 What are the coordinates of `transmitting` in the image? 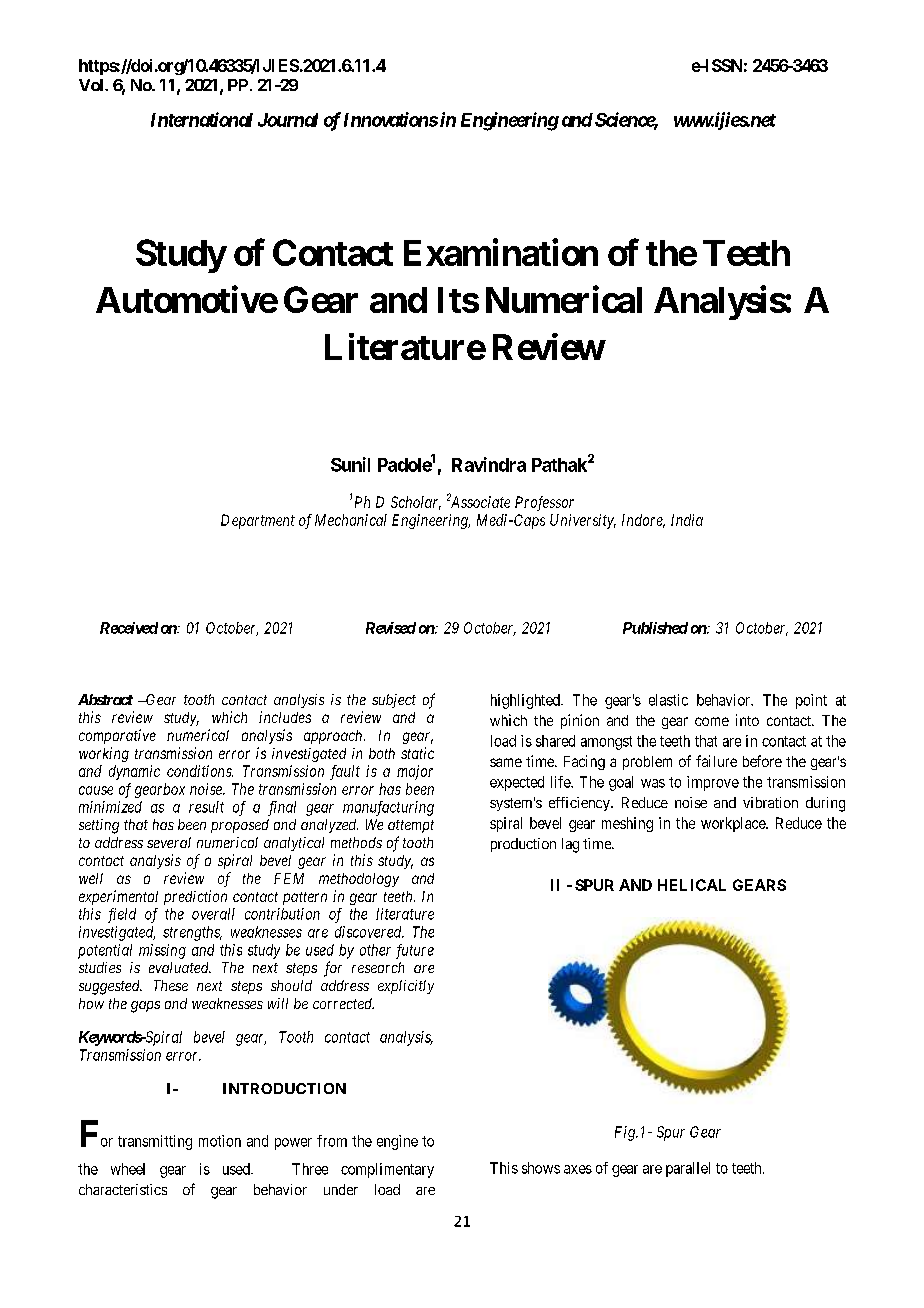 It's located at (155, 1142).
